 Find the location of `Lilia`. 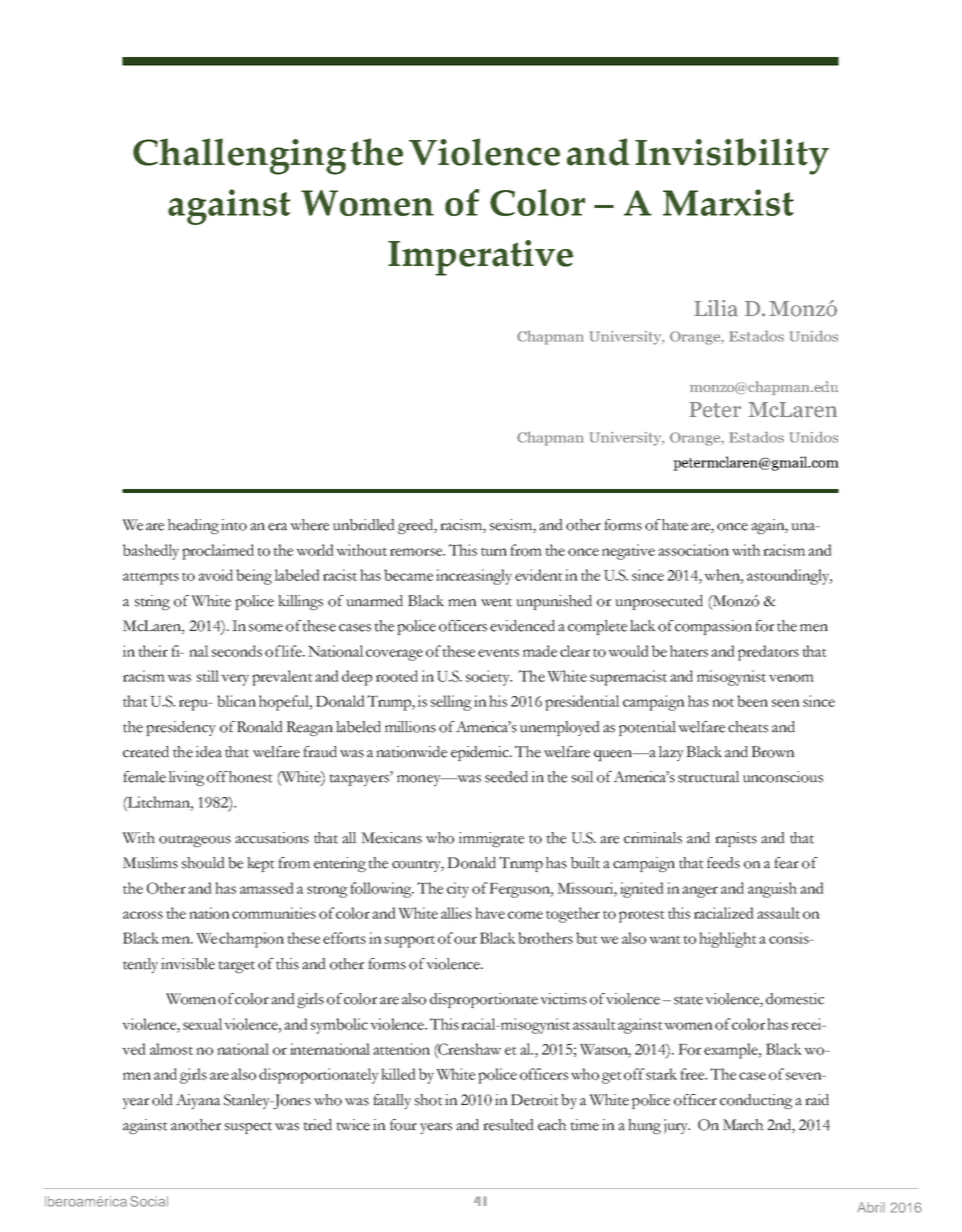

Lilia is located at coordinates (716, 308).
